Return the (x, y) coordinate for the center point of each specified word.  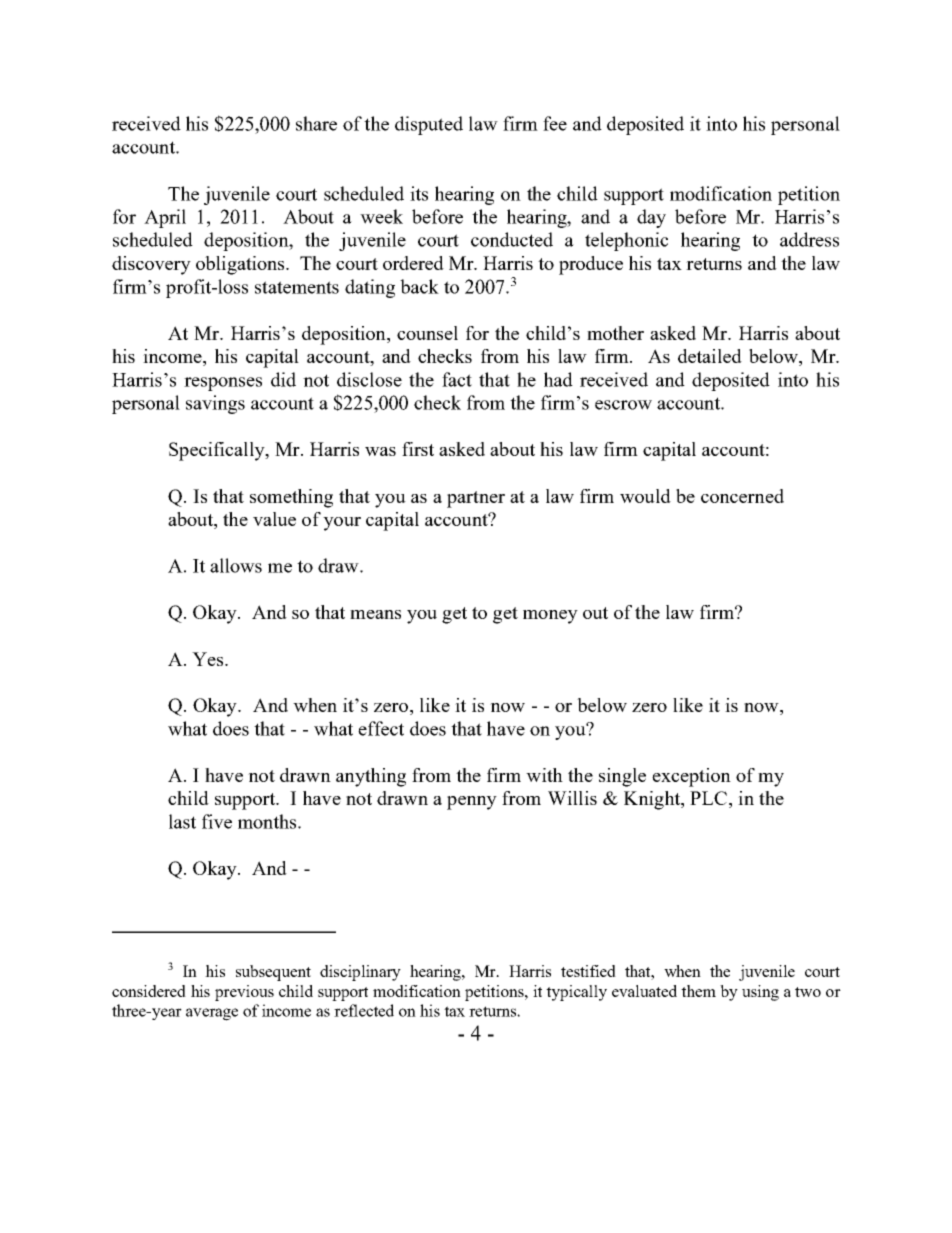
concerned (742, 496)
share (316, 123)
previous (244, 993)
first (418, 449)
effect (381, 728)
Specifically (218, 451)
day (651, 218)
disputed (429, 125)
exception (691, 777)
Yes (209, 659)
